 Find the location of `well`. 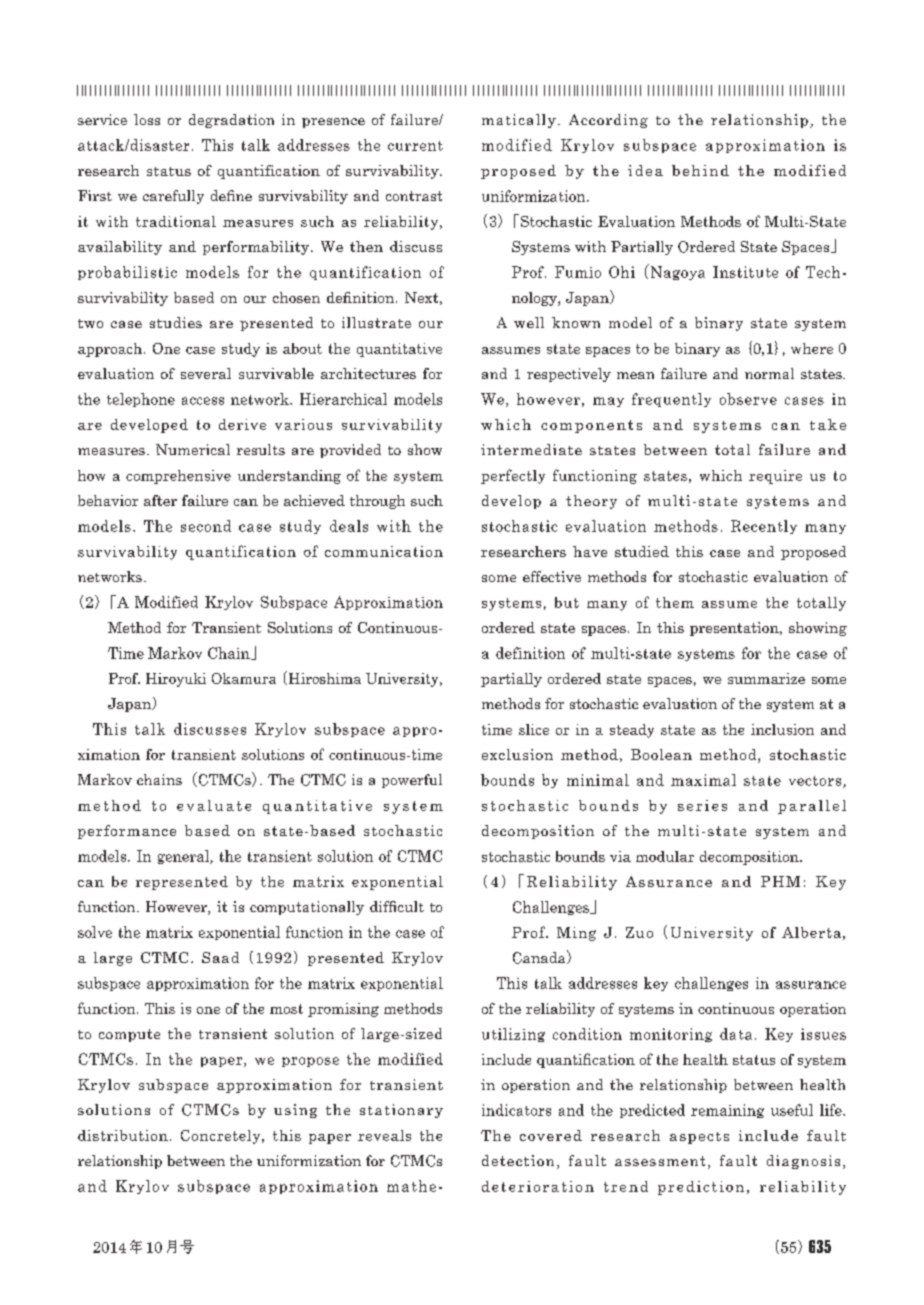

well is located at coordinates (529, 322).
